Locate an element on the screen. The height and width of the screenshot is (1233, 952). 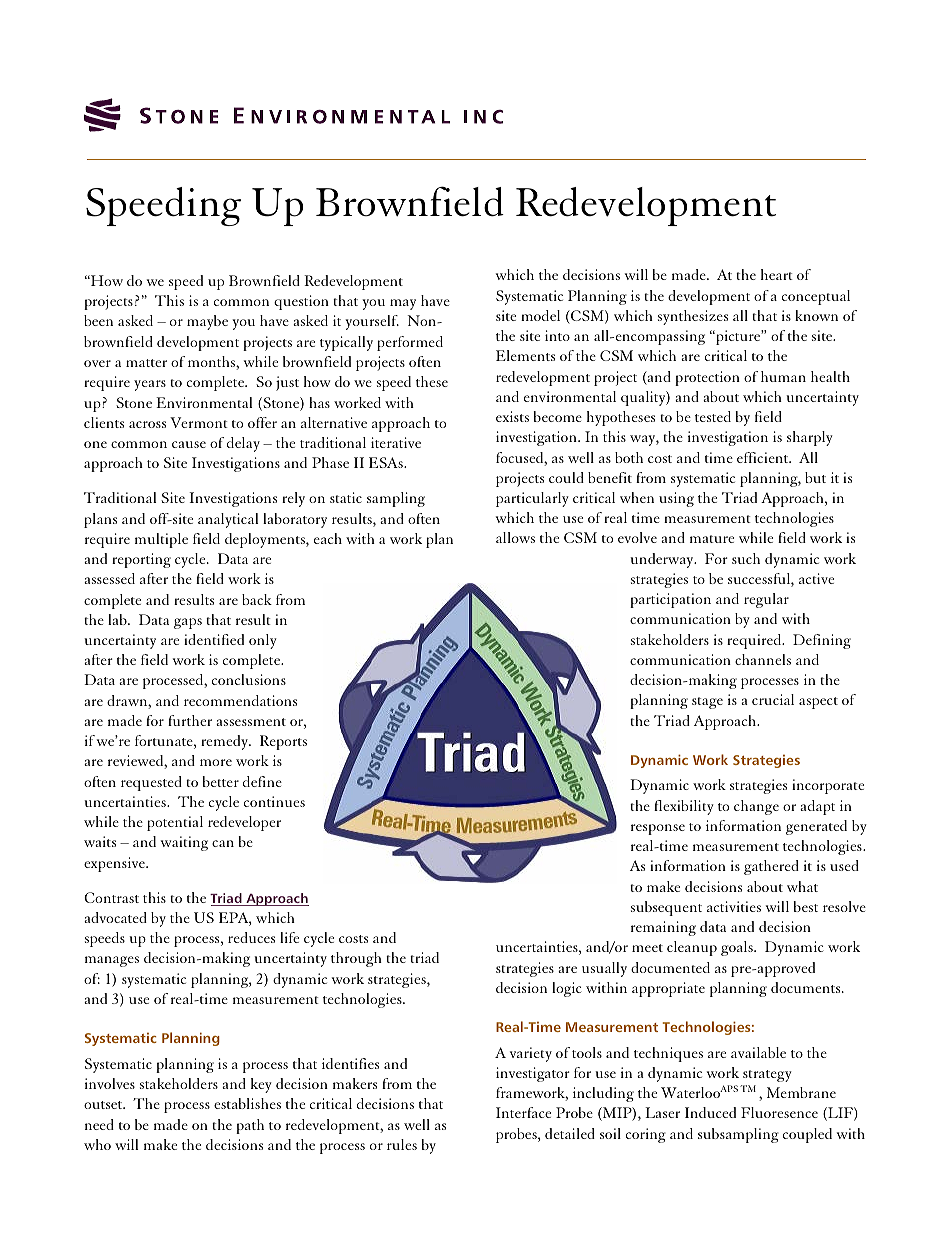
path is located at coordinates (250, 1126).
